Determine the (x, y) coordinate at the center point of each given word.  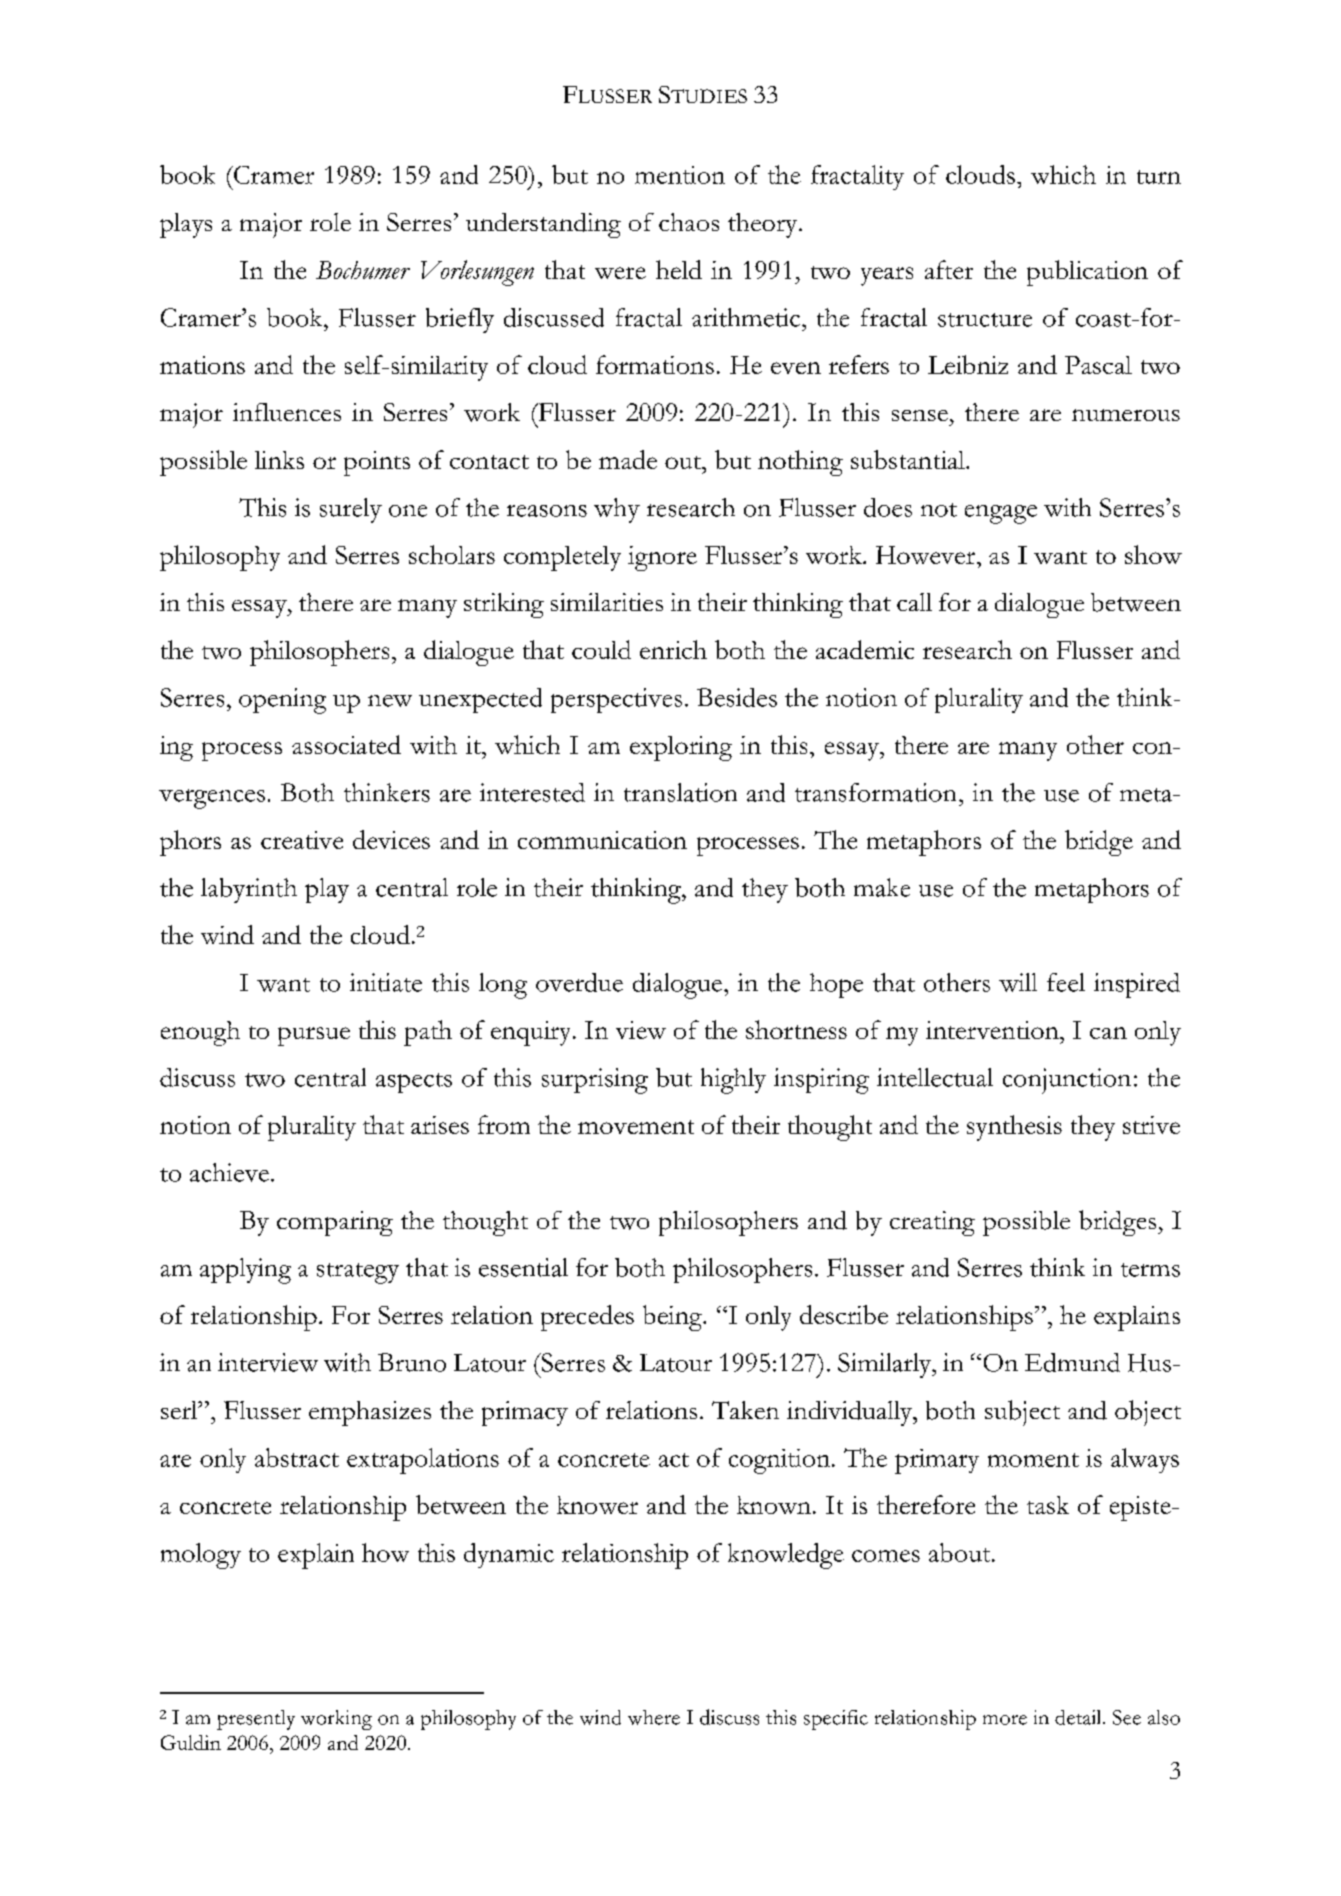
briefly (460, 320)
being (673, 1318)
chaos (689, 222)
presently (256, 1720)
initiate (386, 982)
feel (1066, 982)
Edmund (1072, 1362)
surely (351, 510)
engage (1001, 514)
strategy (358, 1273)
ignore (662, 558)
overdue (579, 982)
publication (1087, 273)
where (654, 1717)
